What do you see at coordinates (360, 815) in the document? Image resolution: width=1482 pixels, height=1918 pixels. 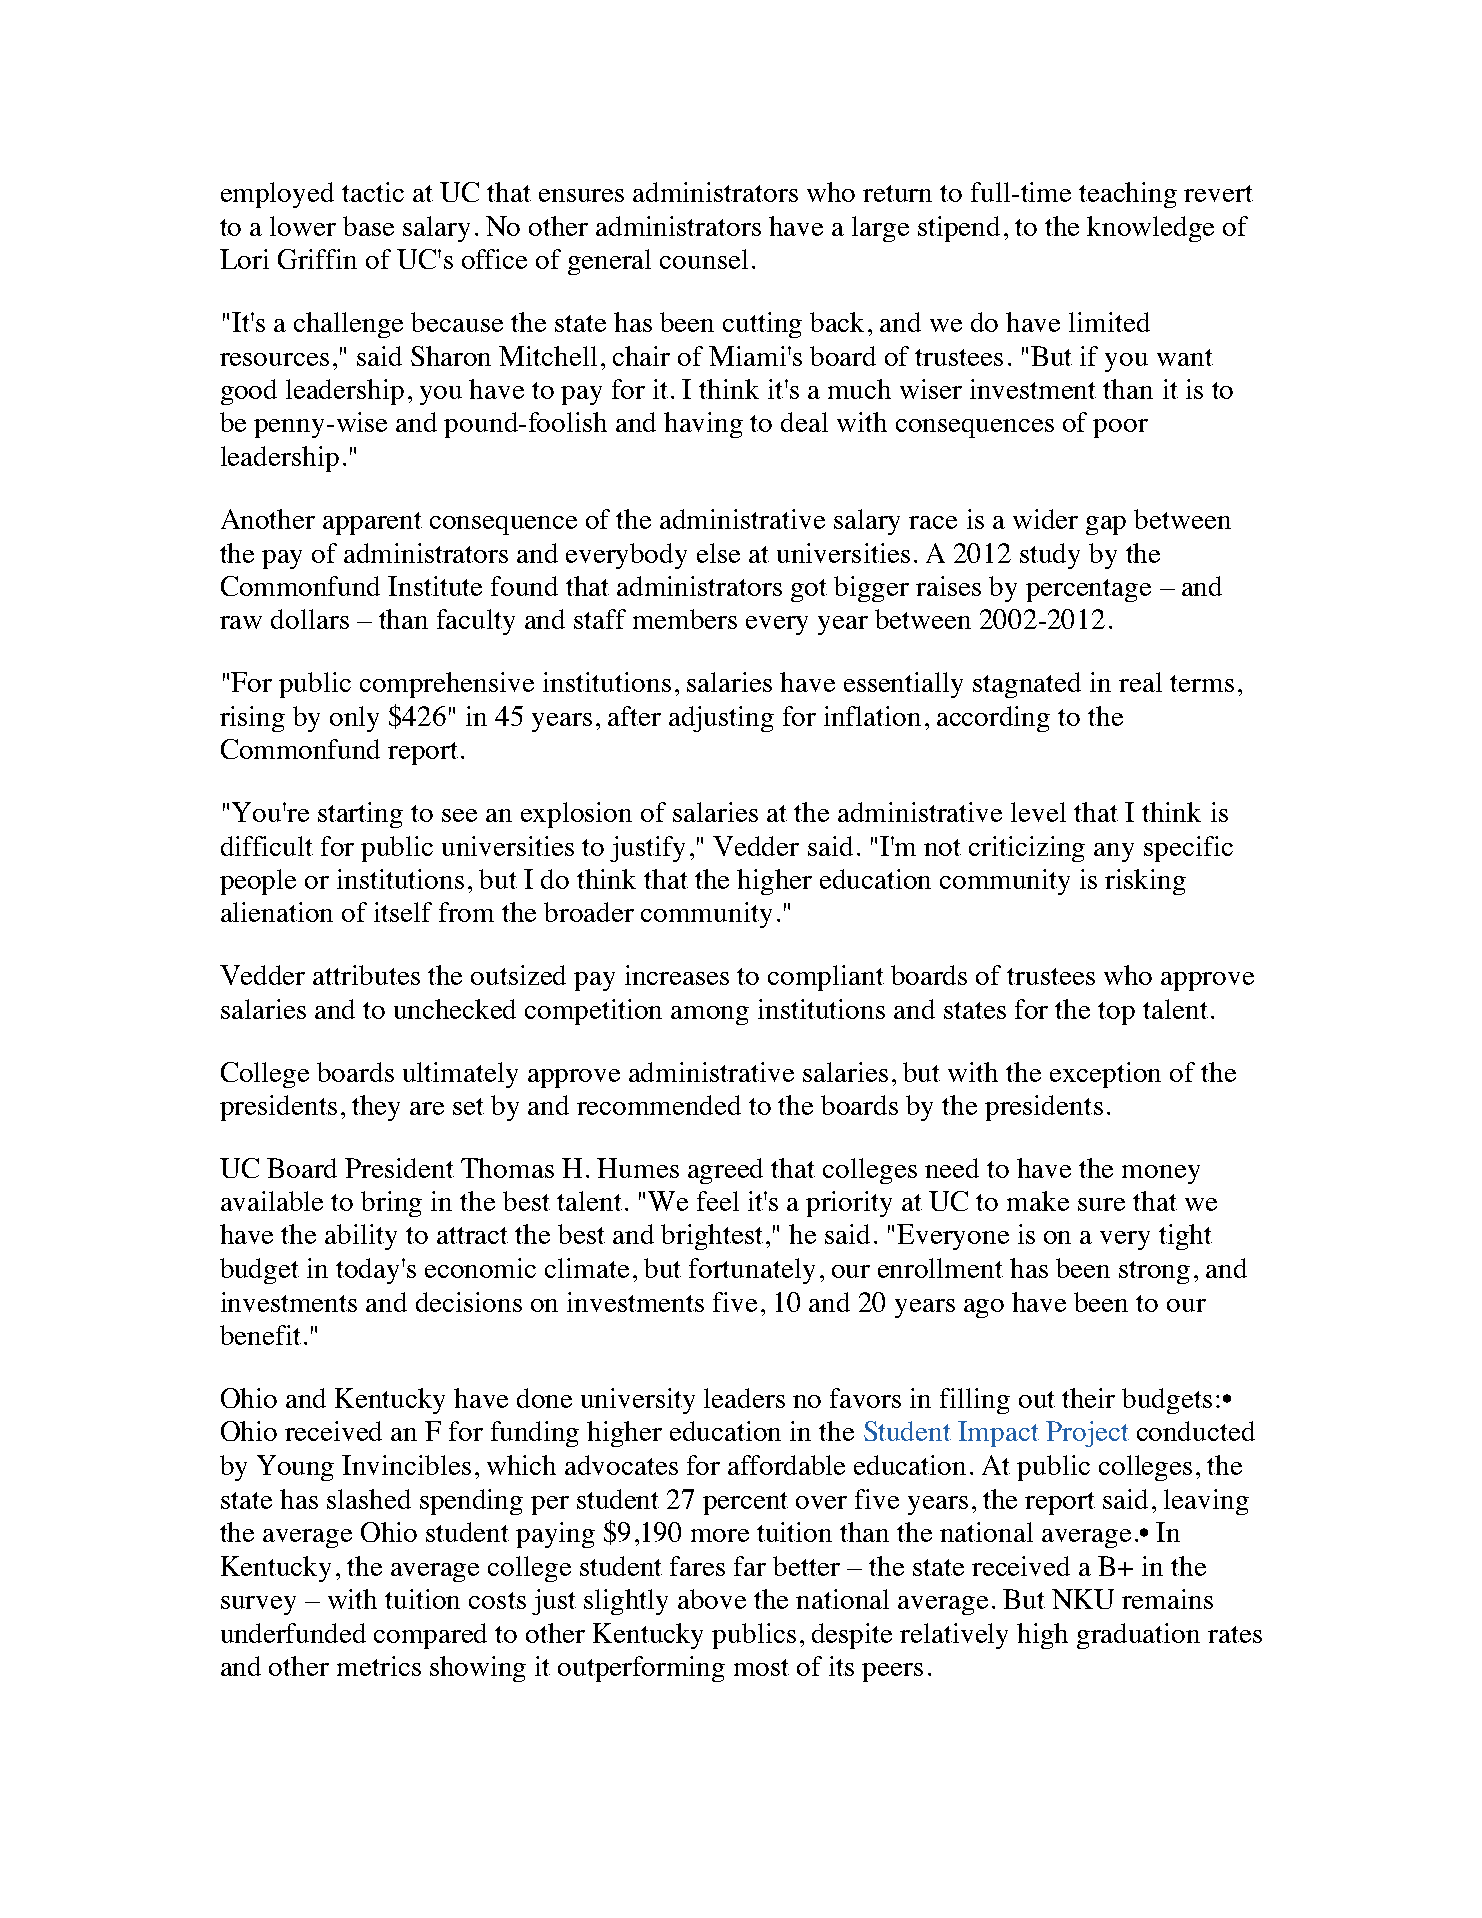 I see `starting` at bounding box center [360, 815].
